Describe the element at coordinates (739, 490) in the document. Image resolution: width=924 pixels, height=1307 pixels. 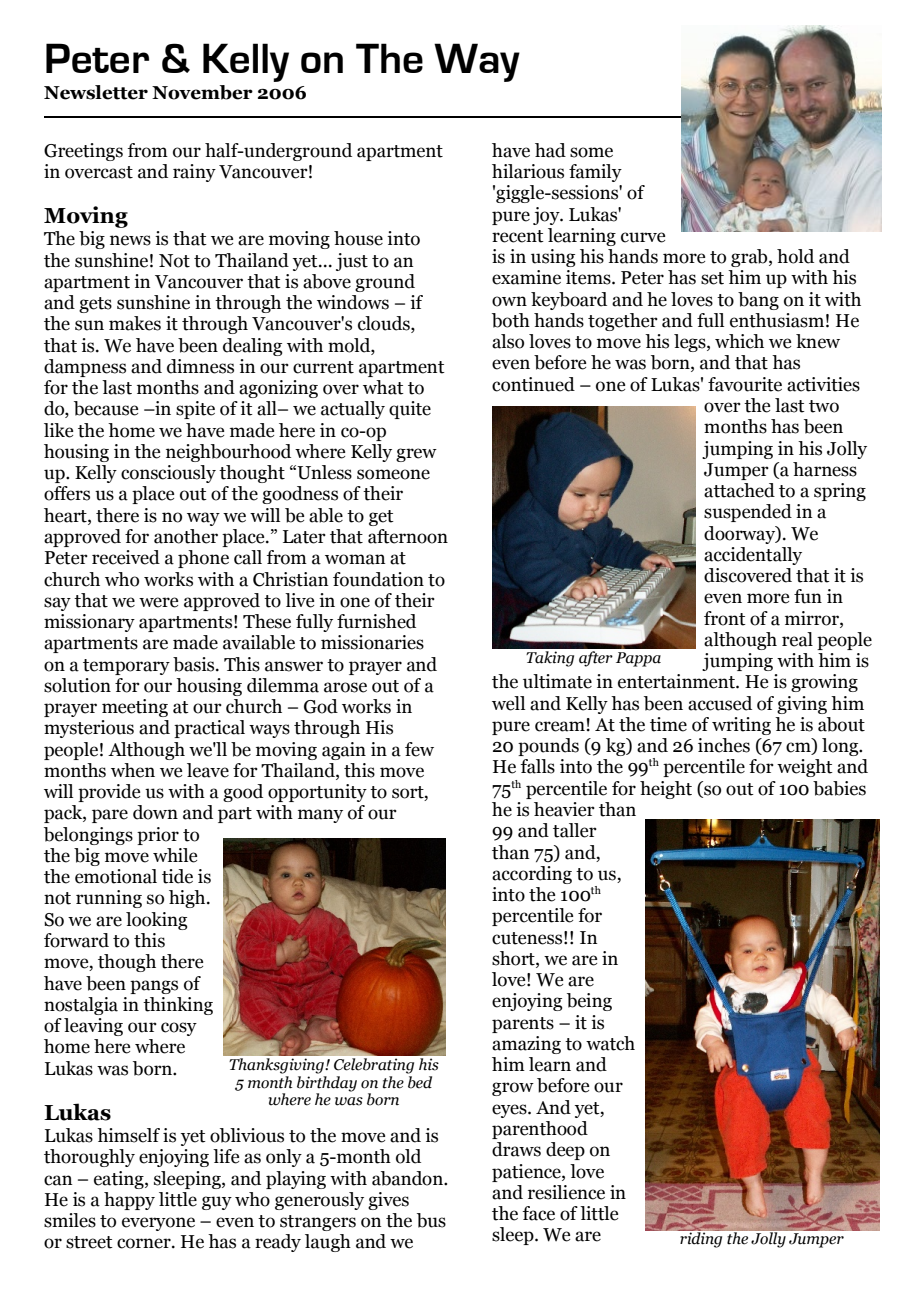
I see `attached` at that location.
